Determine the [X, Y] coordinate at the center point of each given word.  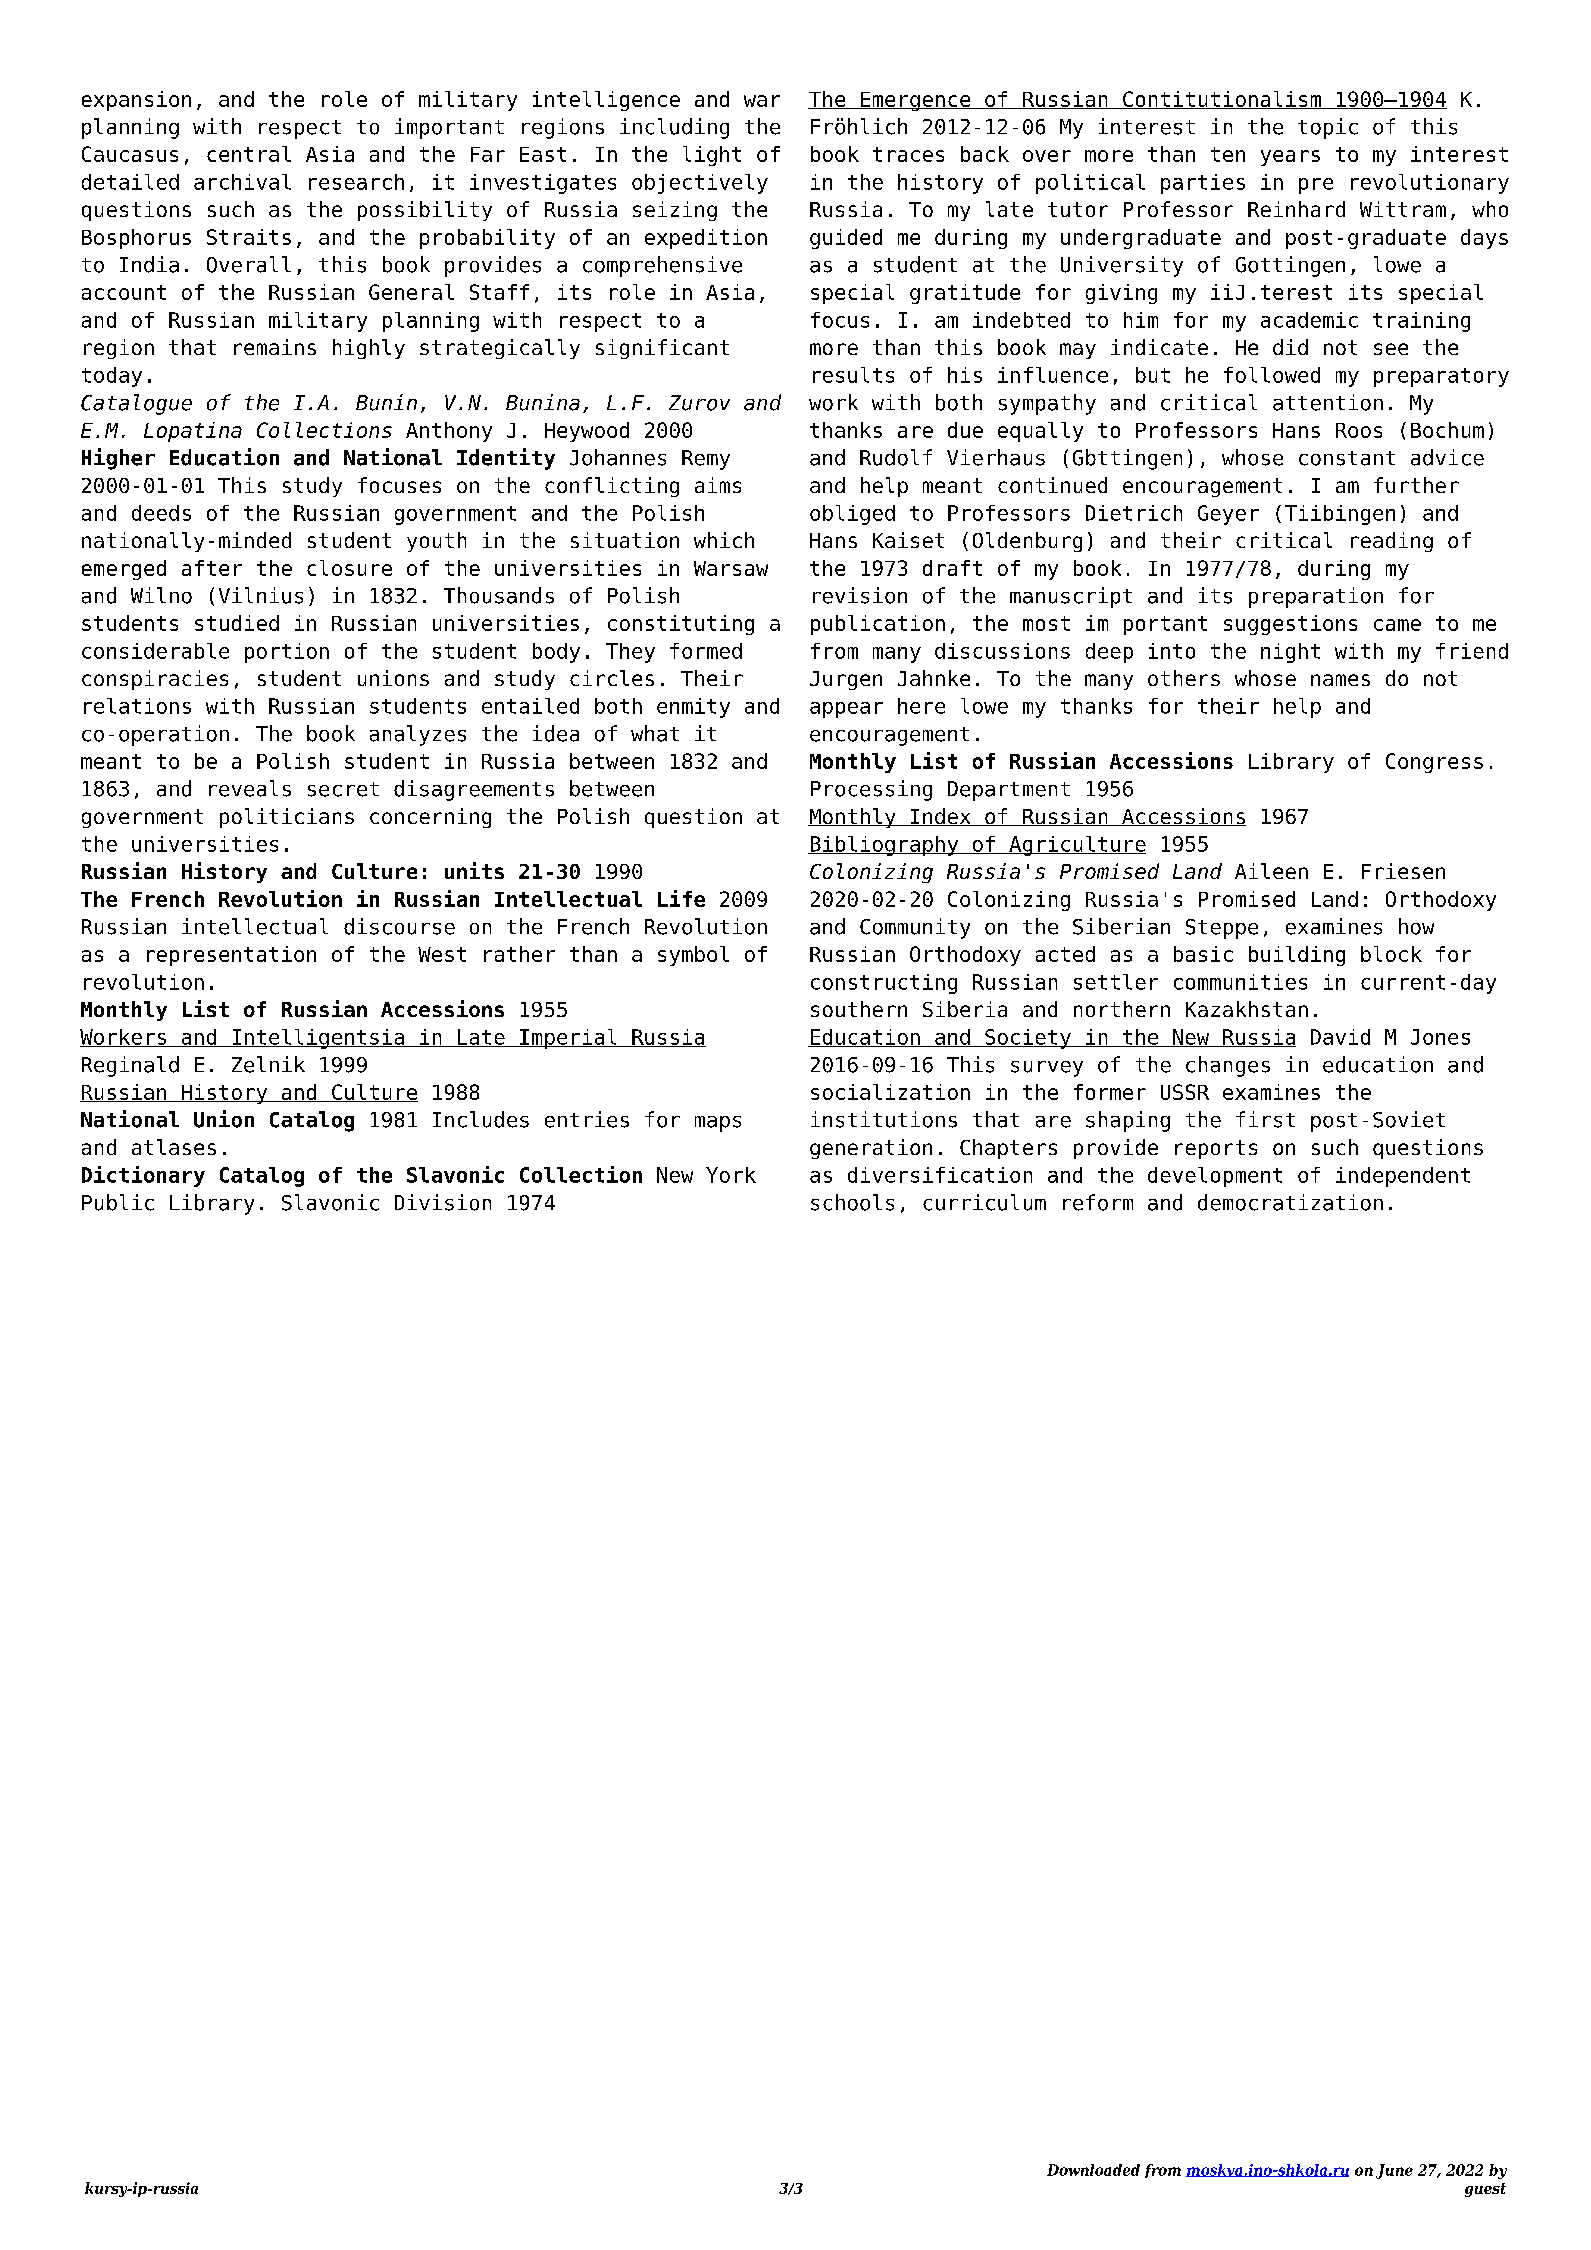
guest [1485, 2190]
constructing [884, 984]
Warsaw [731, 568]
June [1394, 2171]
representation [231, 956]
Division [443, 1202]
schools [852, 1202]
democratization [1290, 1202]
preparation [1316, 597]
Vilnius [261, 595]
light [712, 156]
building [1297, 956]
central [249, 154]
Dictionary [143, 1176]
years [1290, 158]
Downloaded [1093, 2170]
